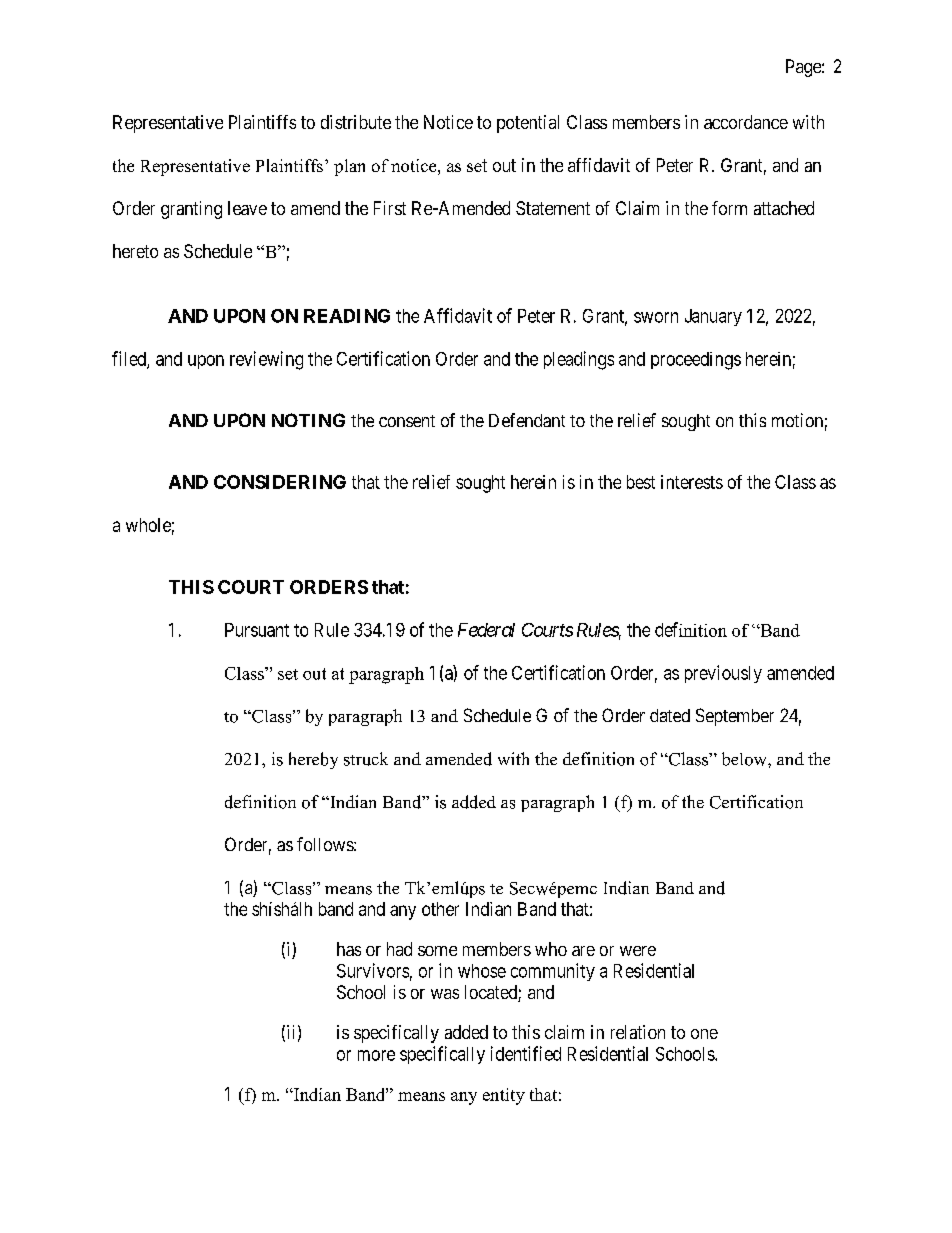 The height and width of the screenshot is (1233, 952). What do you see at coordinates (528, 124) in the screenshot?
I see `potential` at bounding box center [528, 124].
